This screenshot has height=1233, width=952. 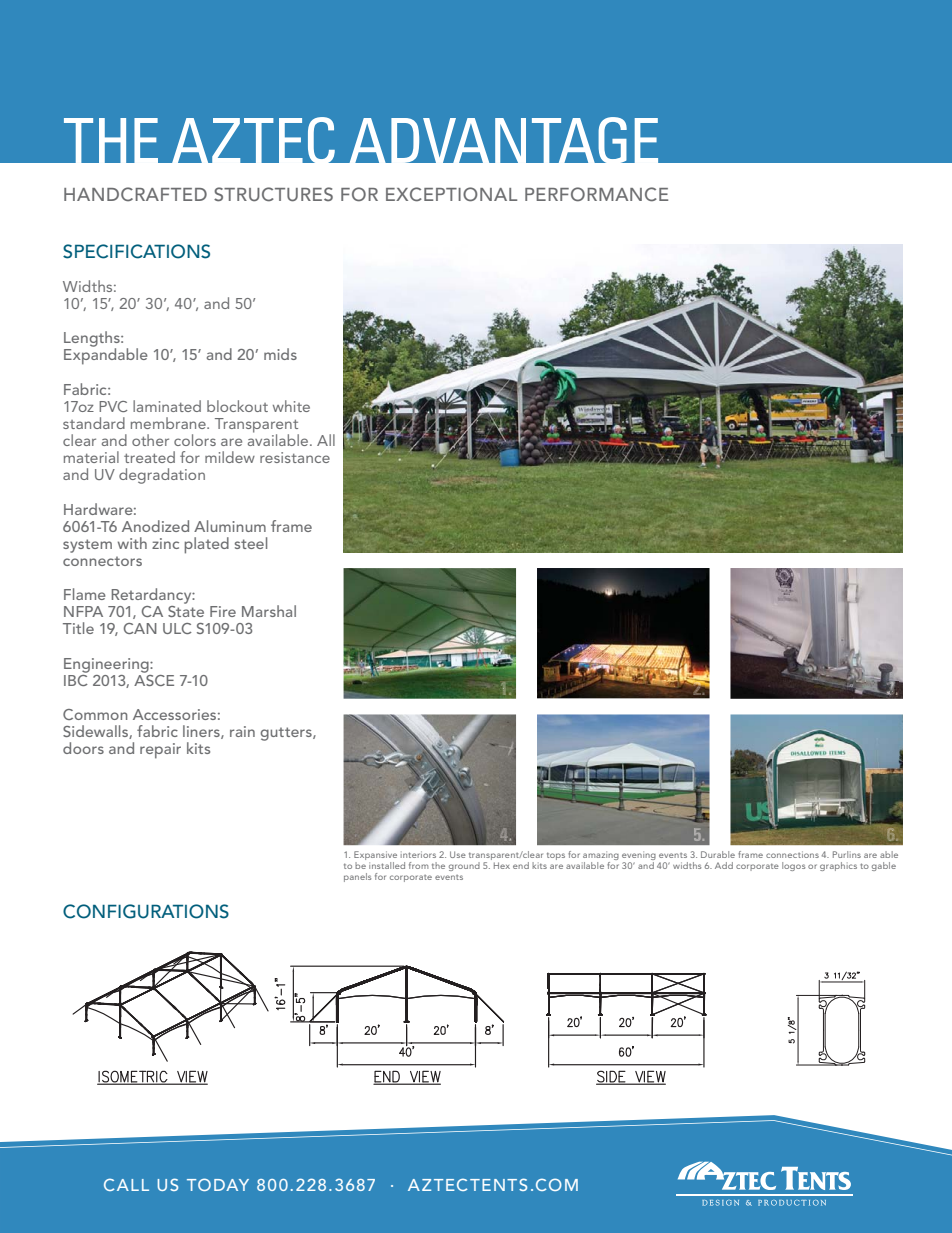 I want to click on treated, so click(x=149, y=457).
